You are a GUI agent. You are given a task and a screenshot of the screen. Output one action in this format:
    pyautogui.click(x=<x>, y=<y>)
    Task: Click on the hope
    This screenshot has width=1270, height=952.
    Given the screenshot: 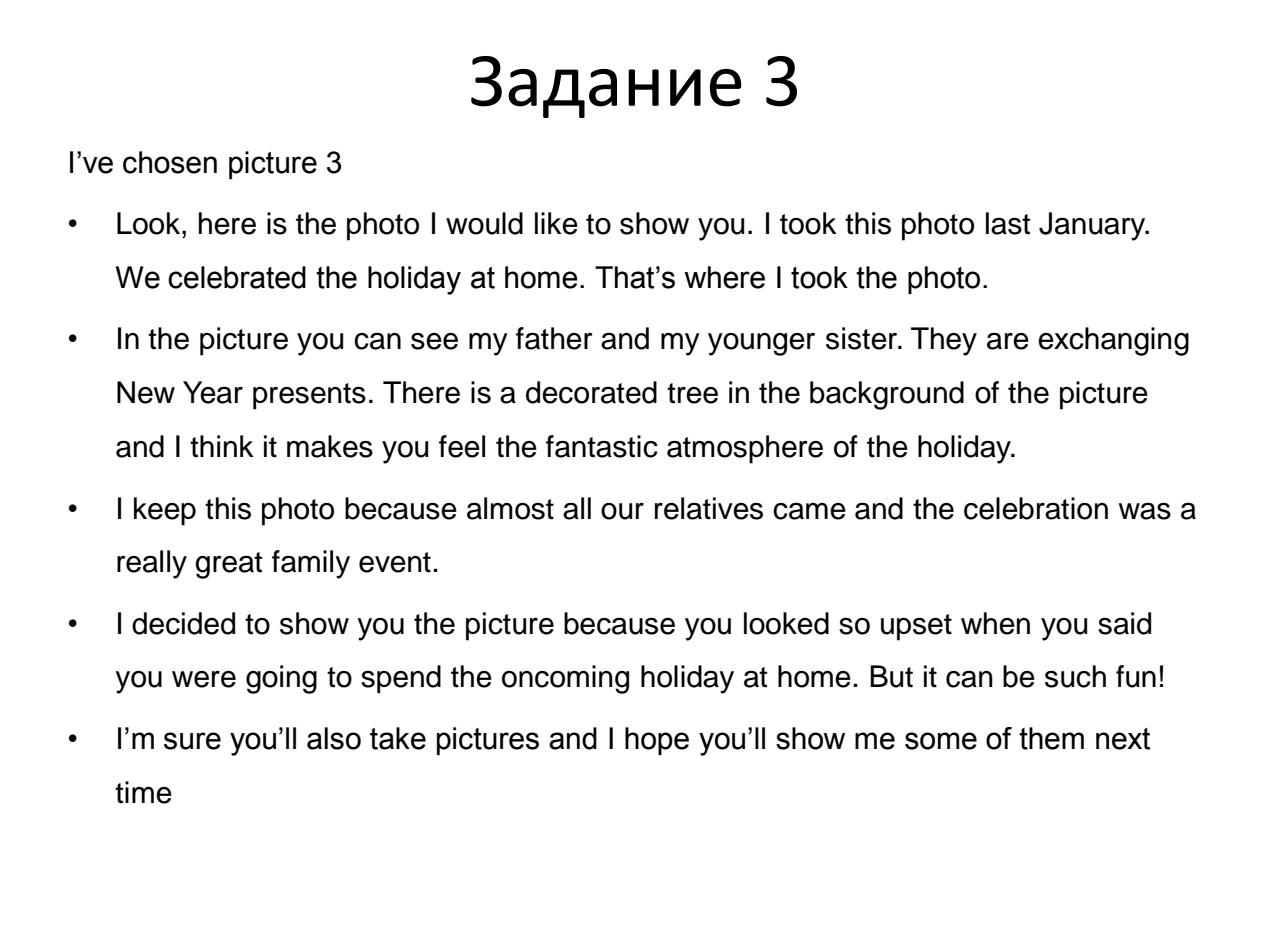 What is the action you would take?
    pyautogui.click(x=657, y=741)
